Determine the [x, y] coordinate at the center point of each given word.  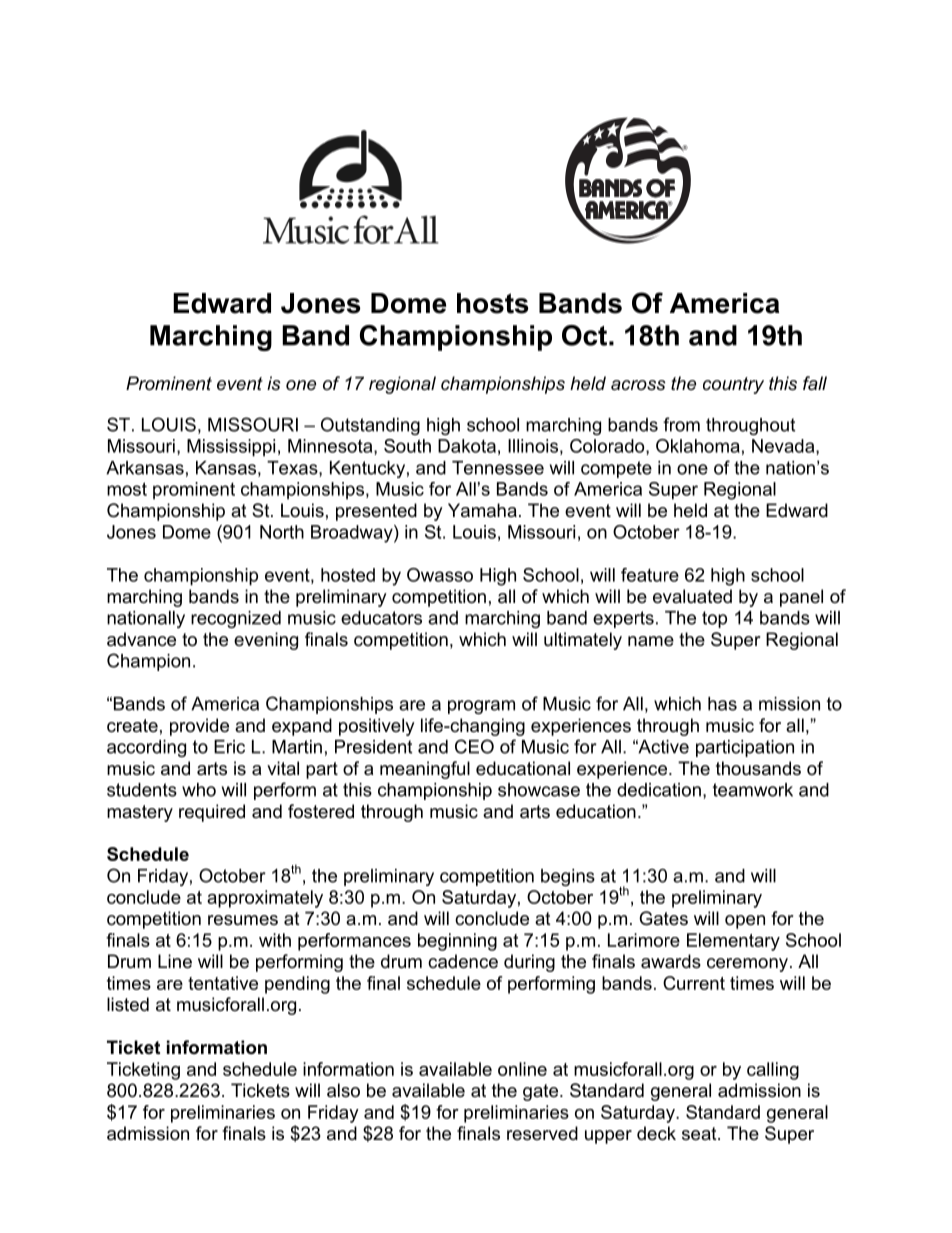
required [212, 813]
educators [381, 618]
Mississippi [231, 448]
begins [568, 877]
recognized [236, 619]
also [343, 1090]
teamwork [753, 790]
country [733, 385]
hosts [493, 303]
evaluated [692, 596]
